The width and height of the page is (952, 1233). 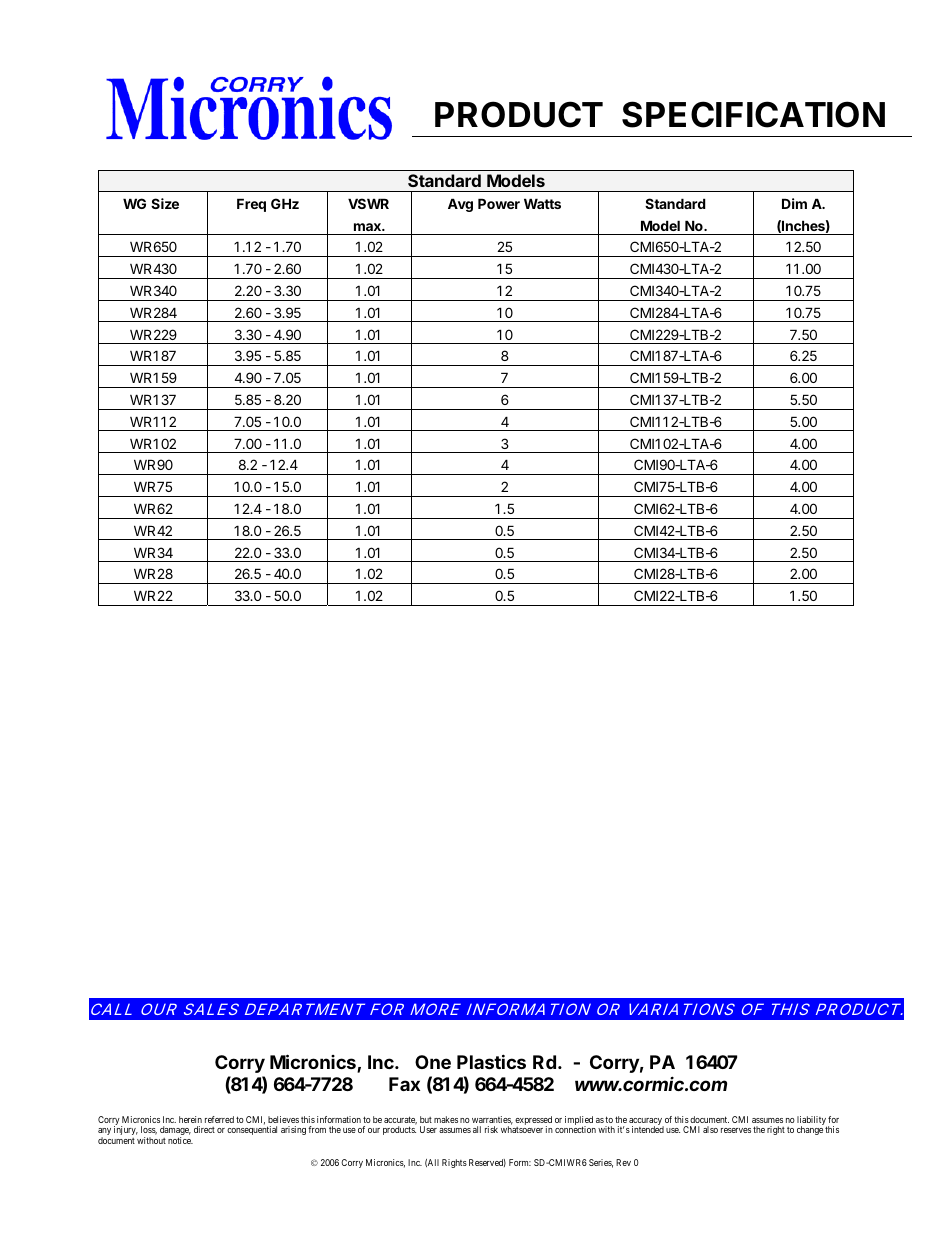 I want to click on herein, so click(x=190, y=1119).
